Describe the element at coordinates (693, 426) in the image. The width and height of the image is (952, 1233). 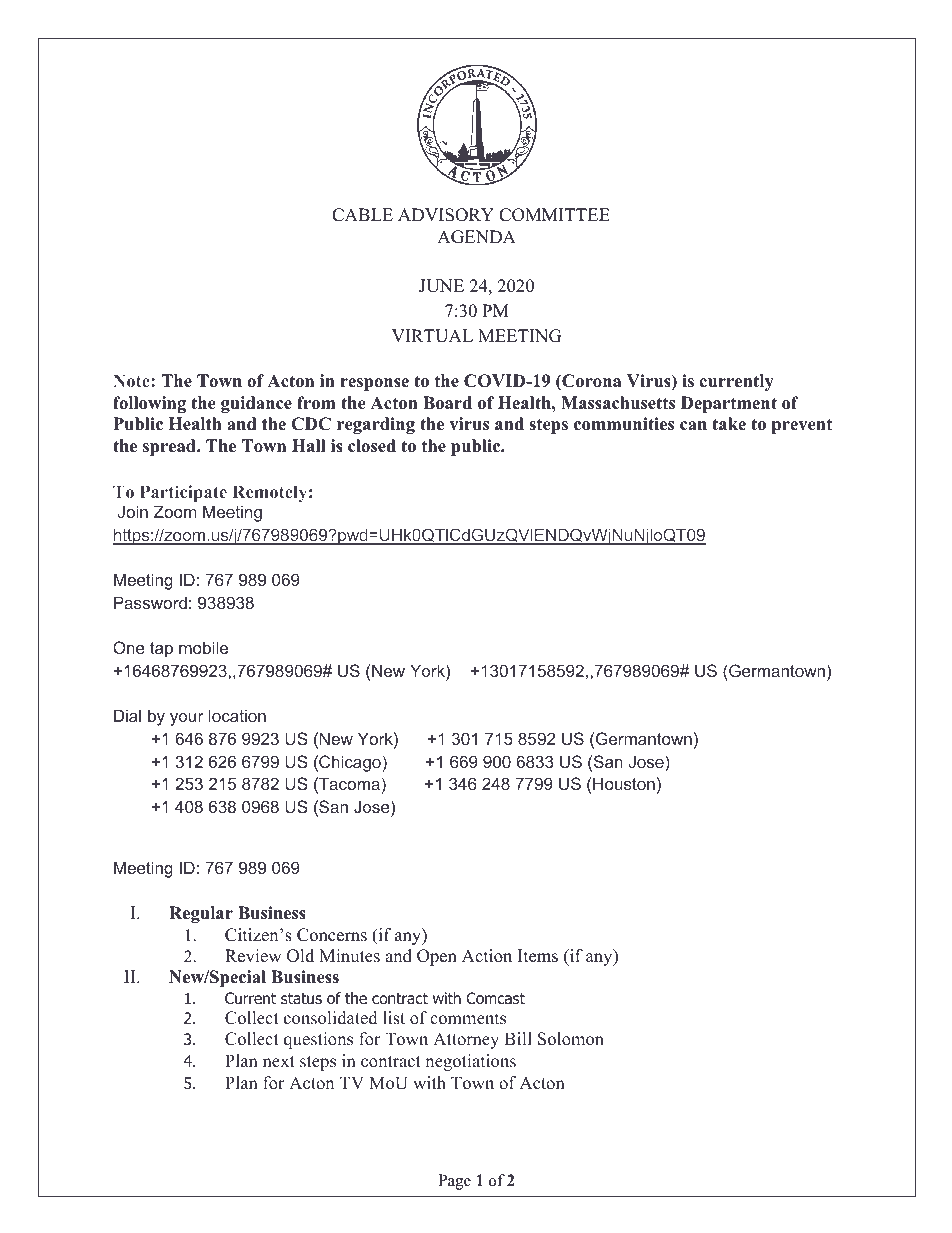
I see `can` at that location.
